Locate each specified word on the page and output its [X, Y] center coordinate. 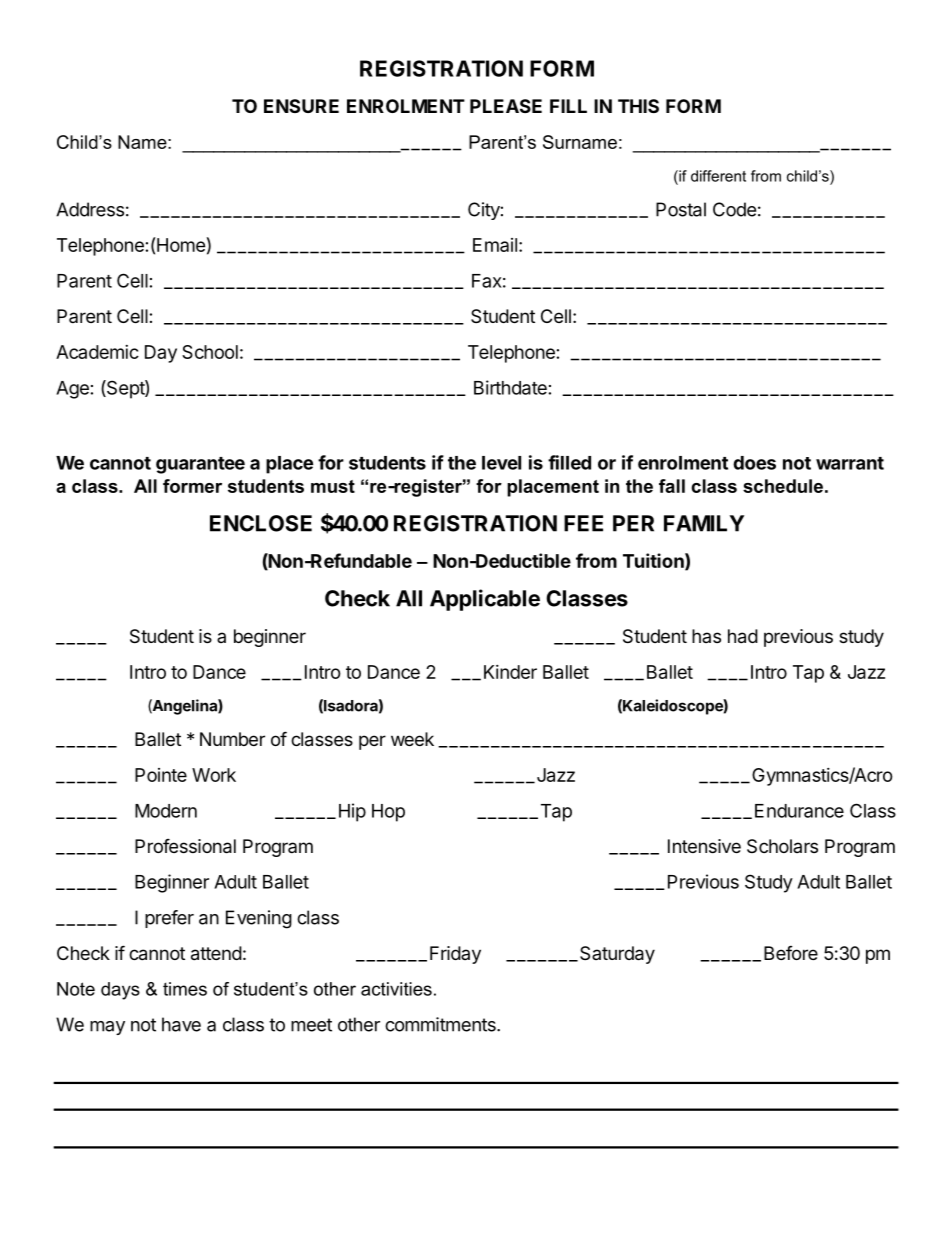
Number [232, 739]
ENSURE [301, 106]
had [743, 636]
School [210, 352]
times [185, 989]
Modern [166, 811]
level [501, 463]
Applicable [485, 600]
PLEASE [506, 106]
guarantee [200, 465]
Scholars [782, 846]
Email [495, 245]
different [718, 176]
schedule [783, 486]
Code [734, 209]
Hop [388, 813]
